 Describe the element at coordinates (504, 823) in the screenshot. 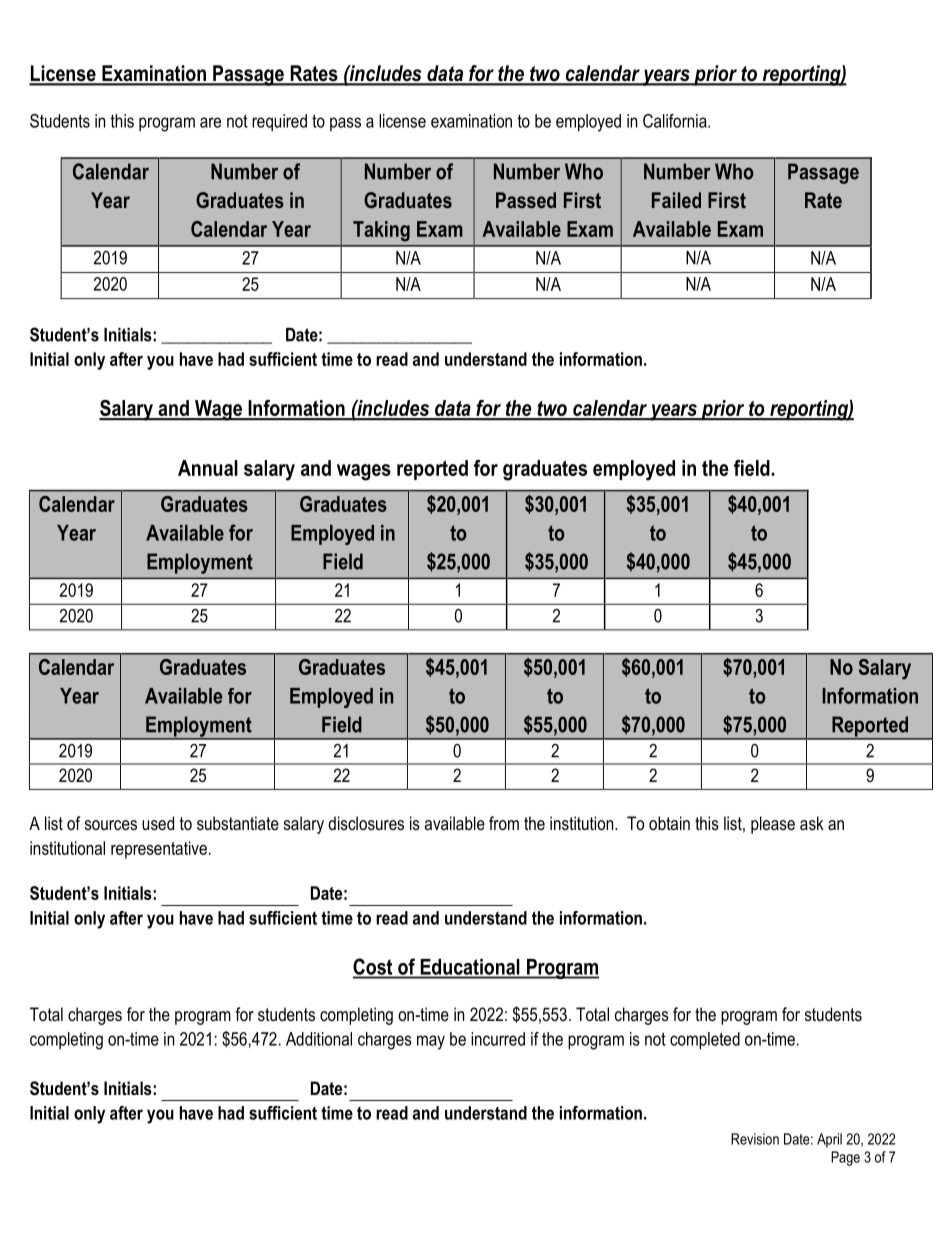

I see `from` at that location.
